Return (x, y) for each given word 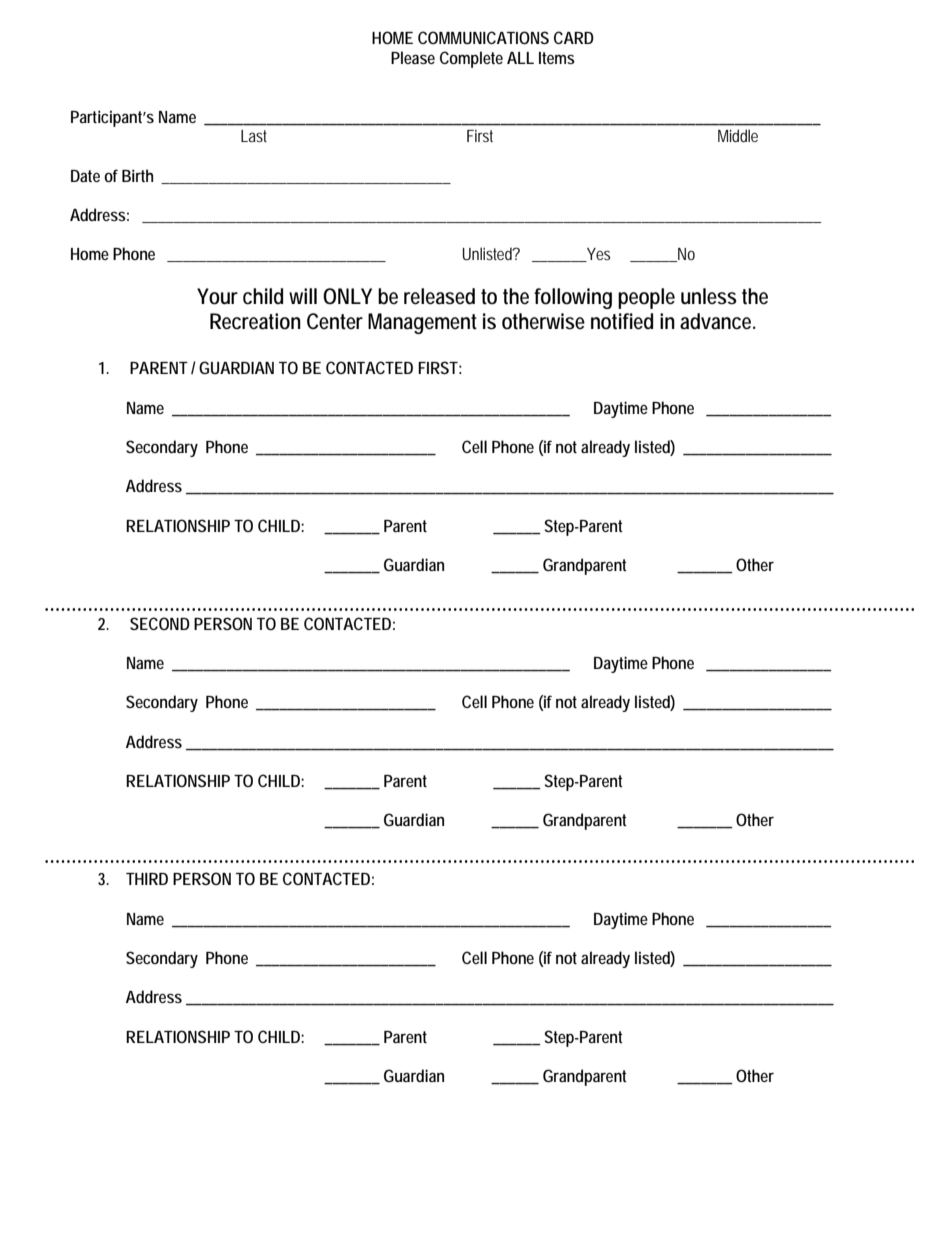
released (439, 296)
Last (254, 136)
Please (413, 57)
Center (335, 321)
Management (422, 323)
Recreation (255, 321)
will (303, 296)
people (646, 298)
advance (717, 321)
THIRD (147, 879)
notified (622, 321)
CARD (574, 37)
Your (217, 296)
